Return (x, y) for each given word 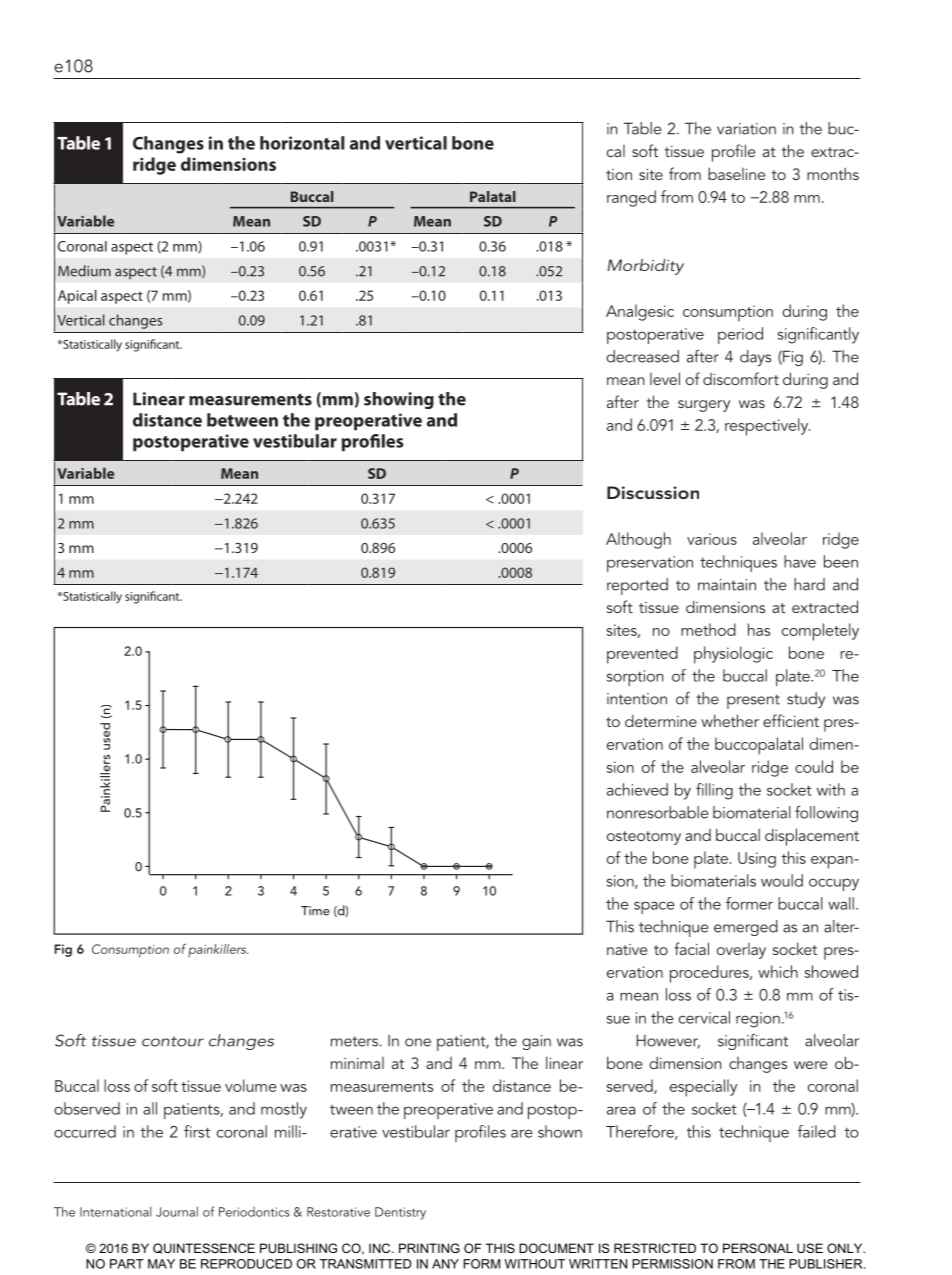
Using (757, 860)
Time (315, 911)
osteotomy (644, 838)
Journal (177, 1211)
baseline (736, 173)
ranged (631, 198)
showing (399, 400)
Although (638, 540)
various (712, 539)
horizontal (302, 143)
